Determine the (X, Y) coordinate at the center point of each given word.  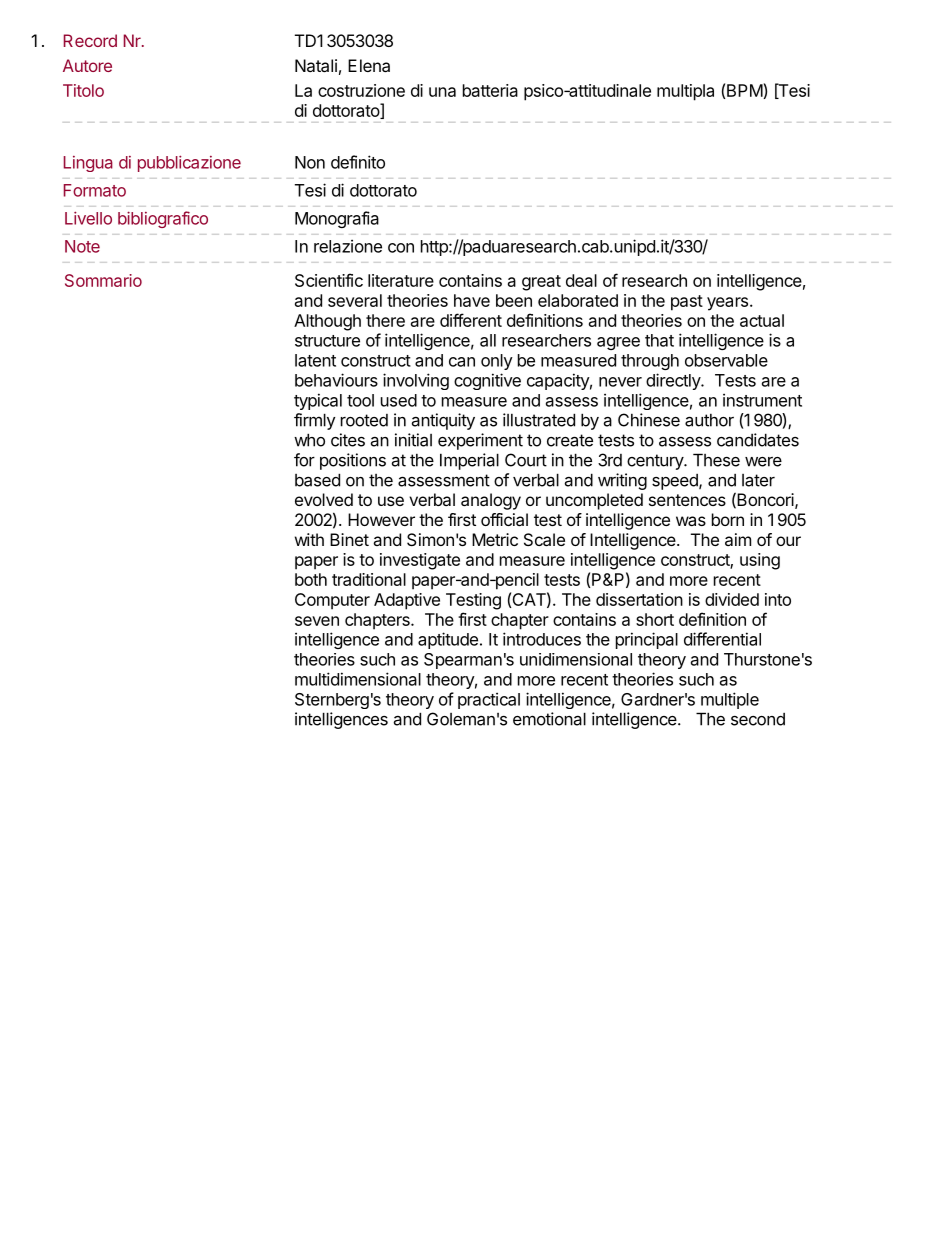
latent (315, 360)
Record (90, 40)
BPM (745, 91)
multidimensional (358, 679)
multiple (730, 700)
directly (674, 381)
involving (416, 381)
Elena (369, 65)
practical (489, 700)
